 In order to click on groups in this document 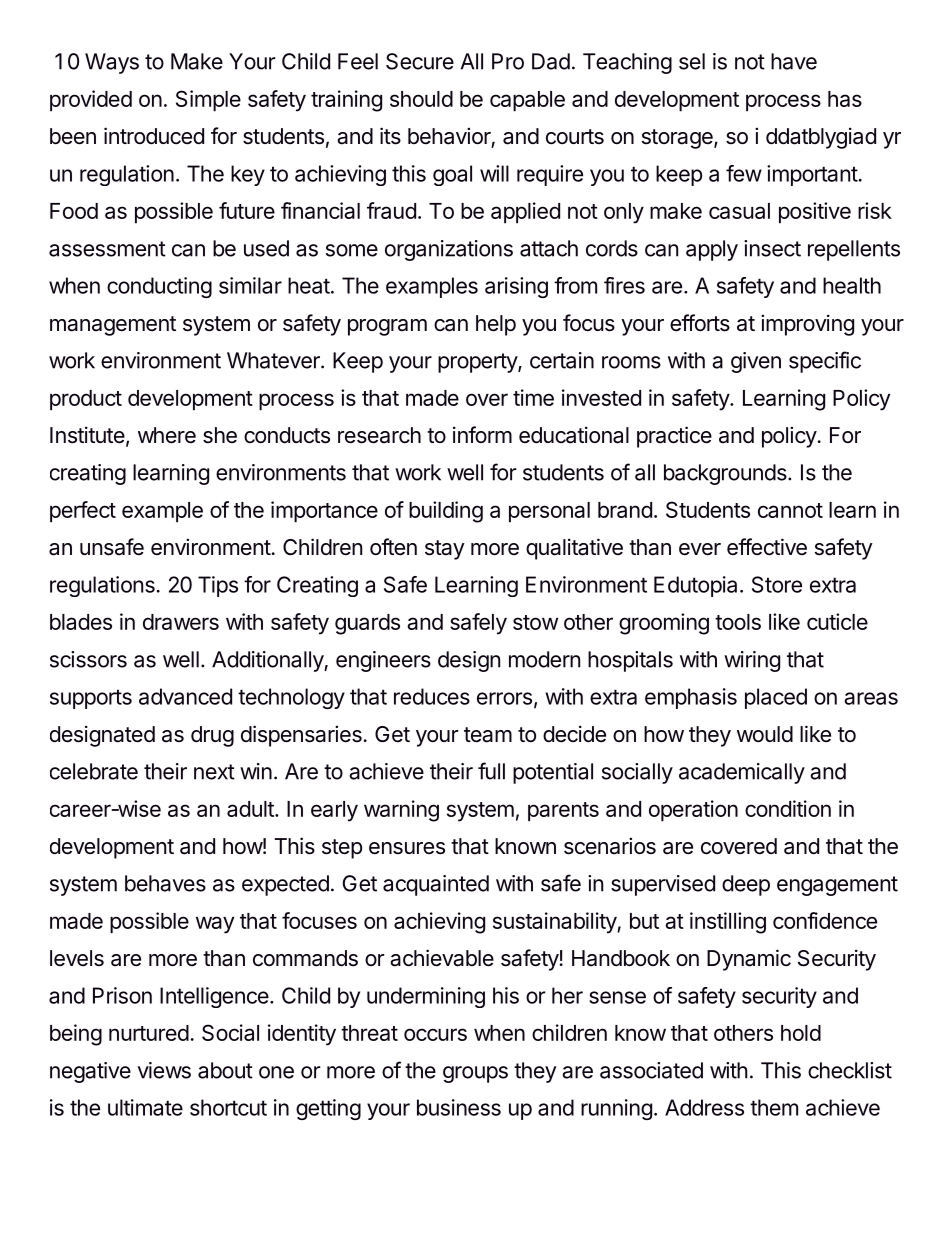, I will do `click(475, 1074)`.
